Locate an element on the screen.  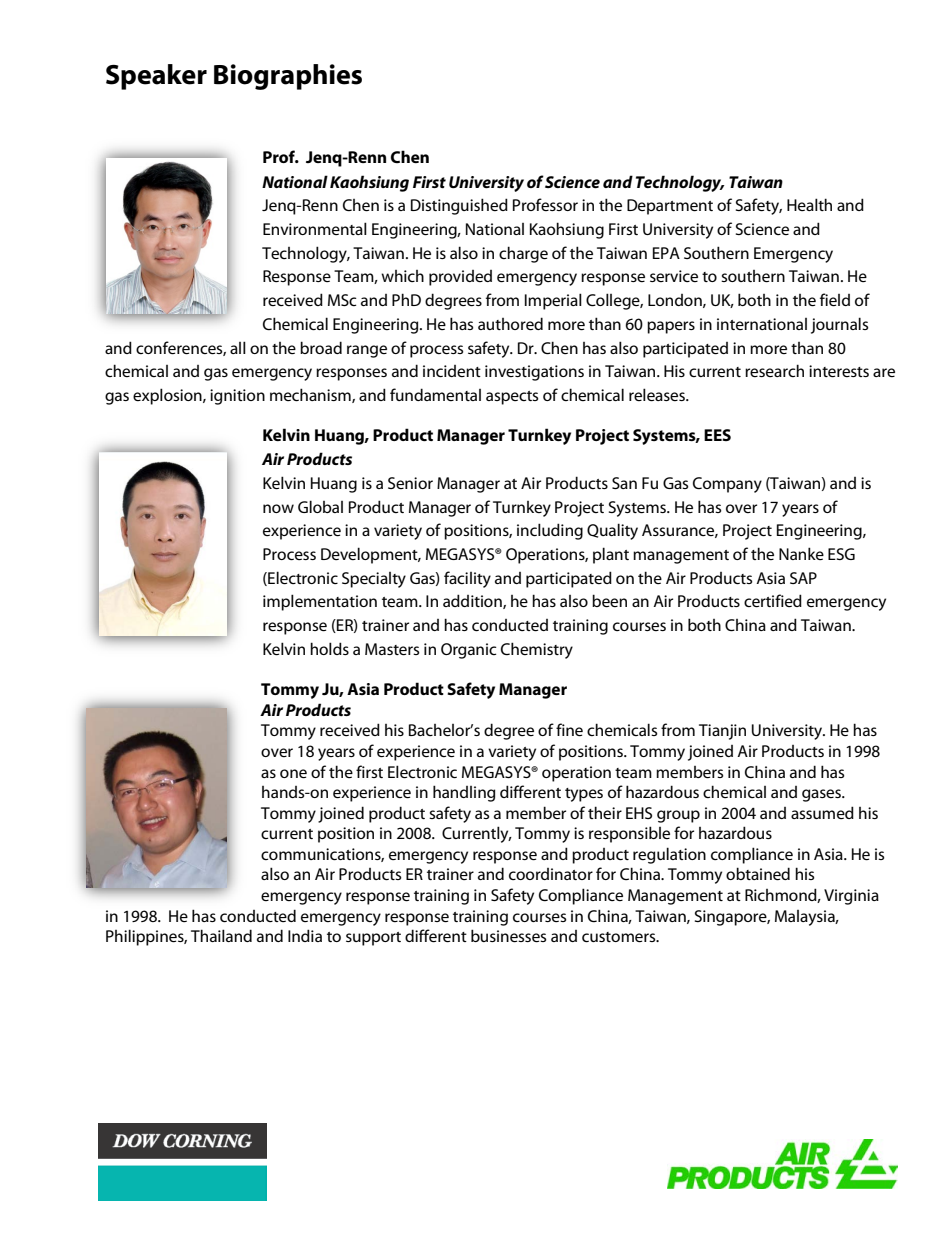
Health is located at coordinates (809, 204).
